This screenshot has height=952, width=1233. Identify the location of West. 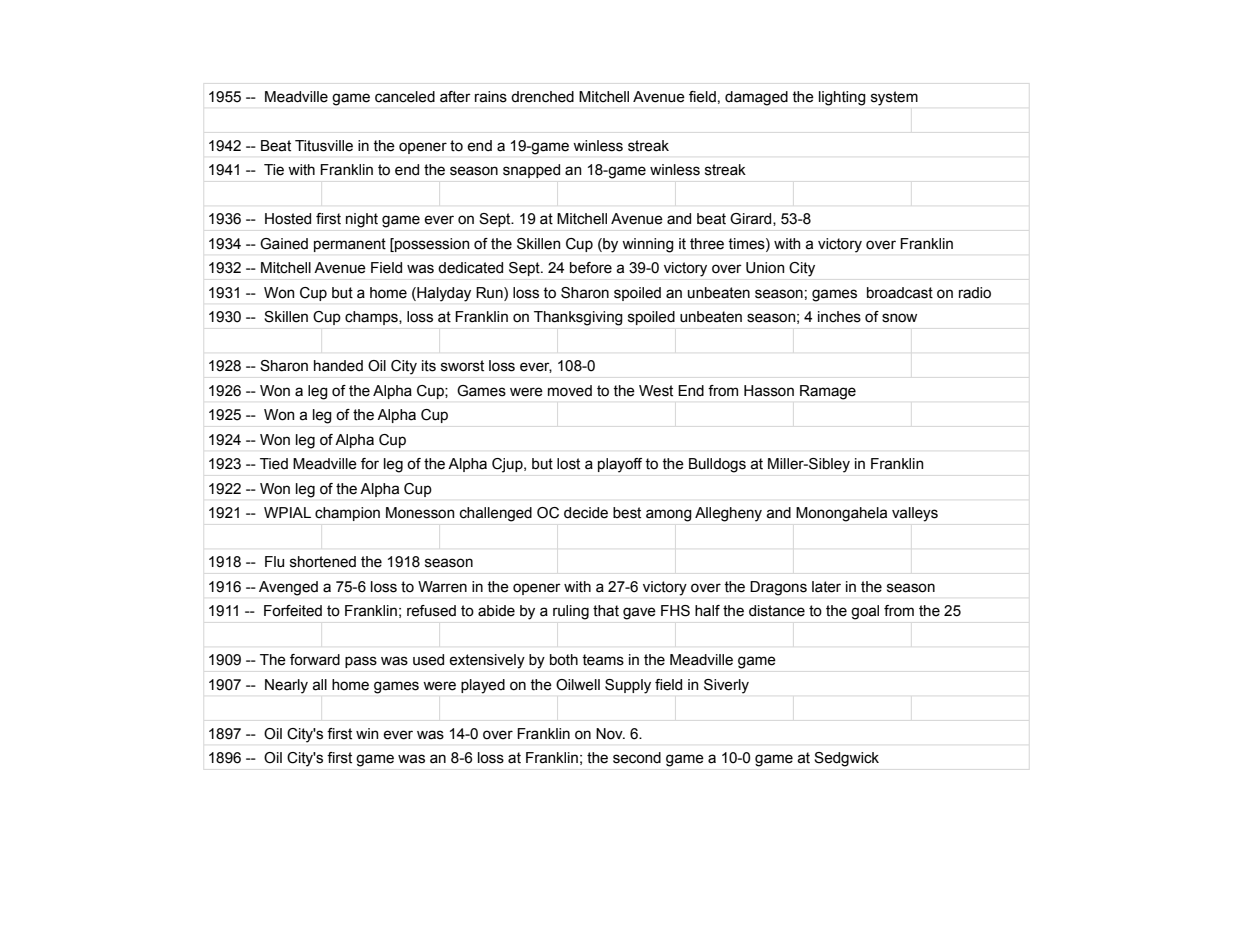
(656, 391).
